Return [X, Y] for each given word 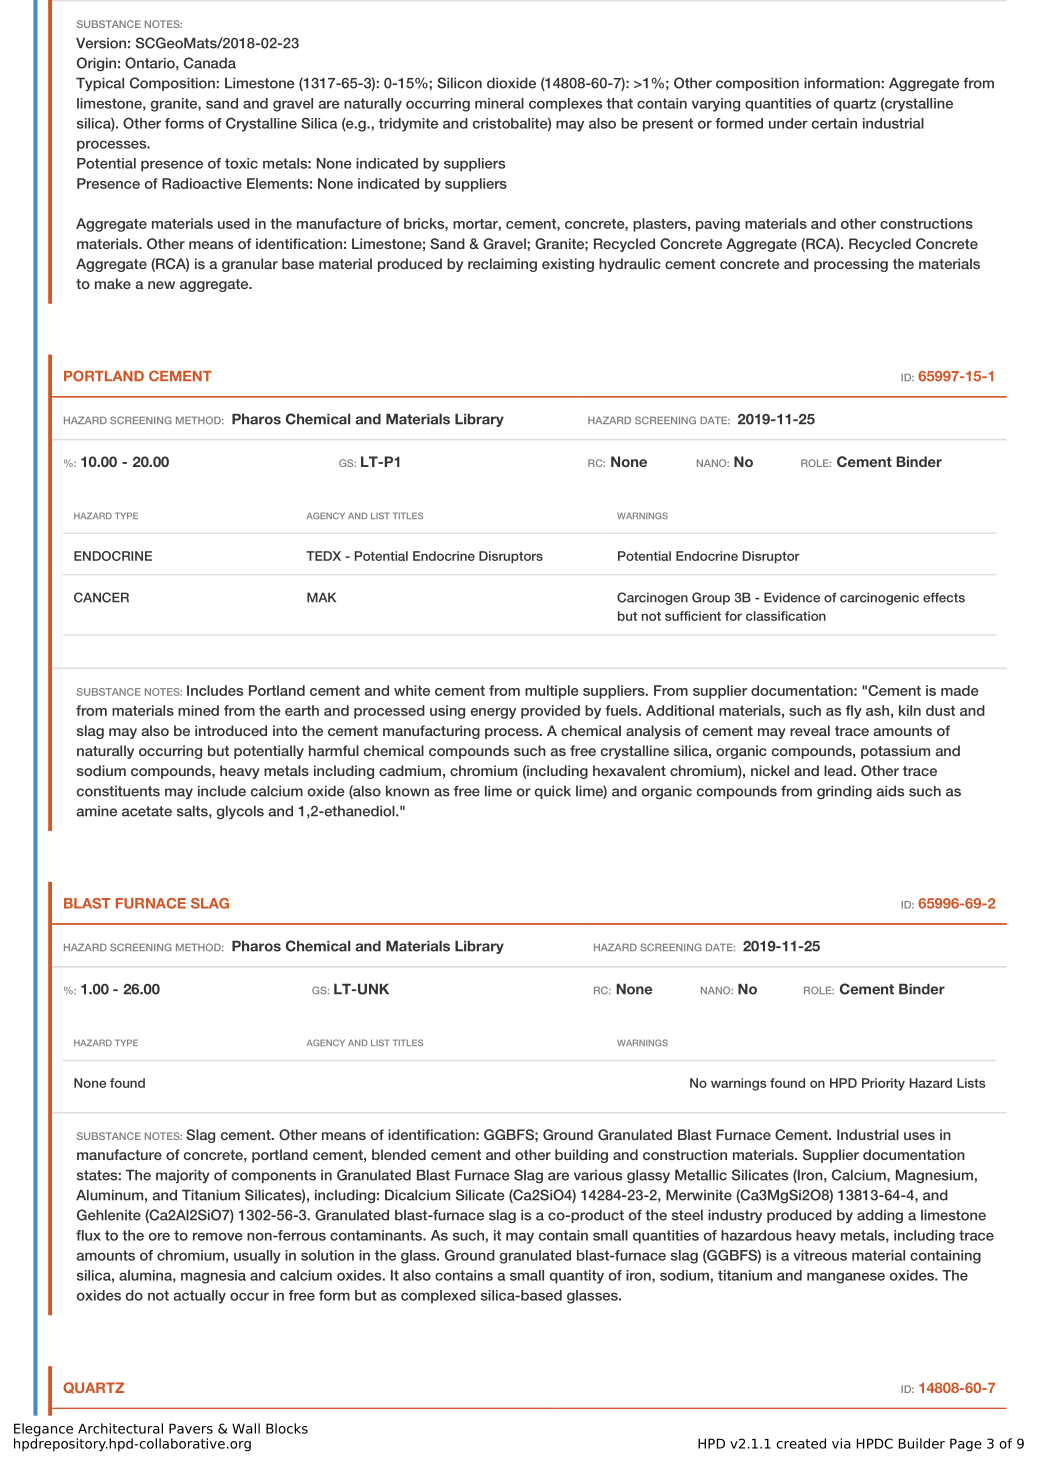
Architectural [120, 1428]
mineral [499, 103]
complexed [438, 1297]
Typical [100, 84]
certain [834, 123]
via [841, 1443]
